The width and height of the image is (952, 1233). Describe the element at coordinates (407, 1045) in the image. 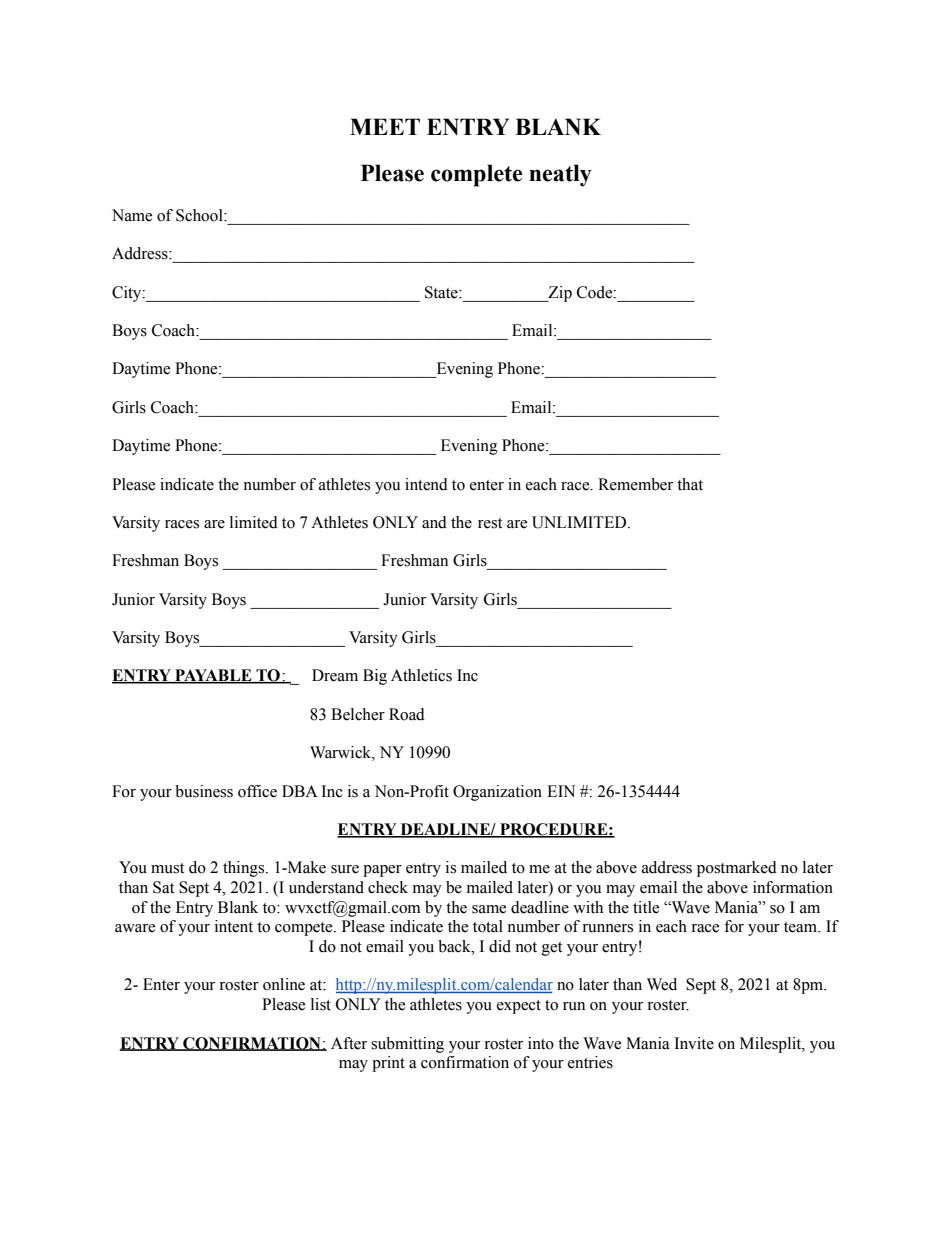

I see `submitting` at that location.
